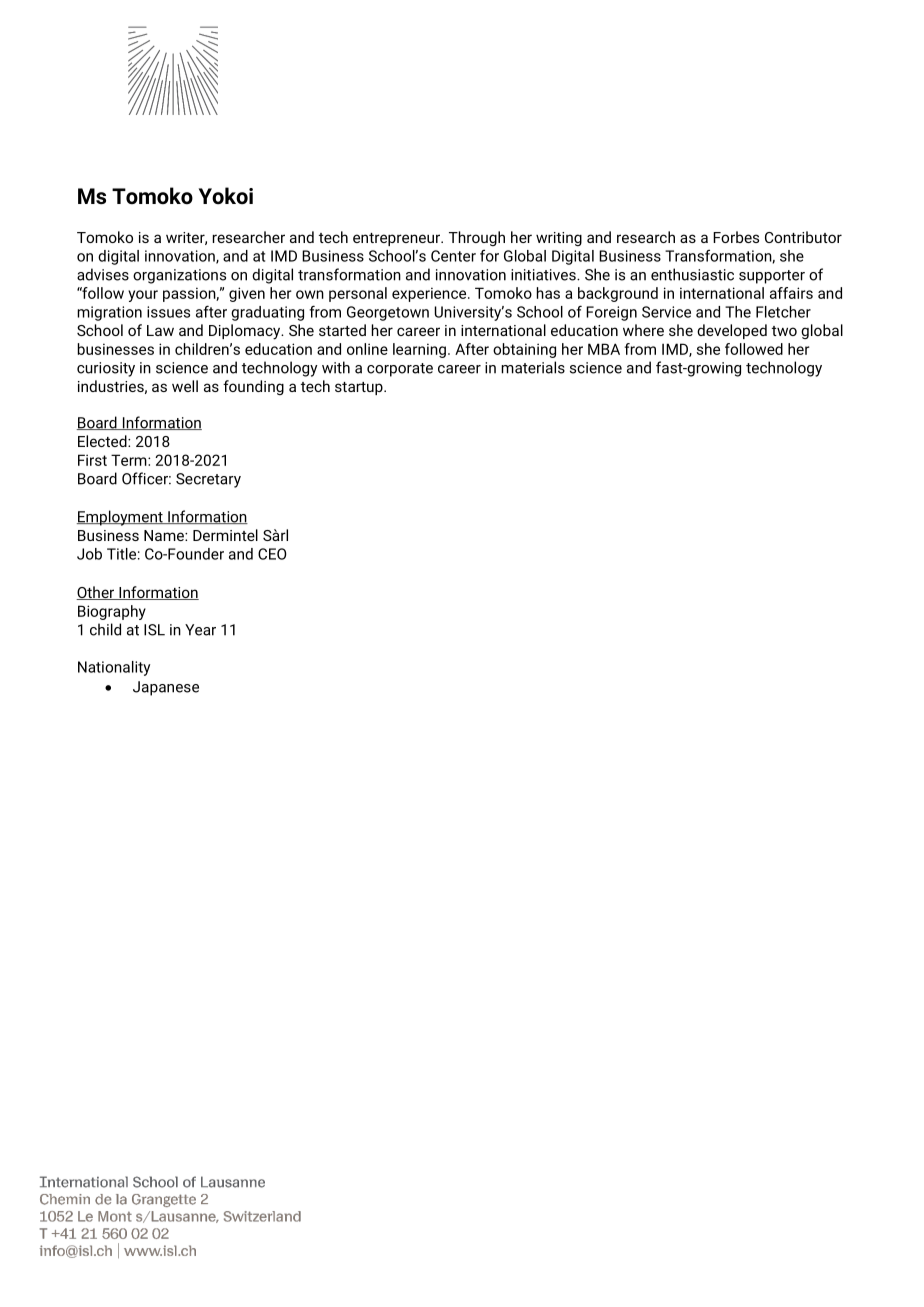  I want to click on CEO, so click(272, 554).
